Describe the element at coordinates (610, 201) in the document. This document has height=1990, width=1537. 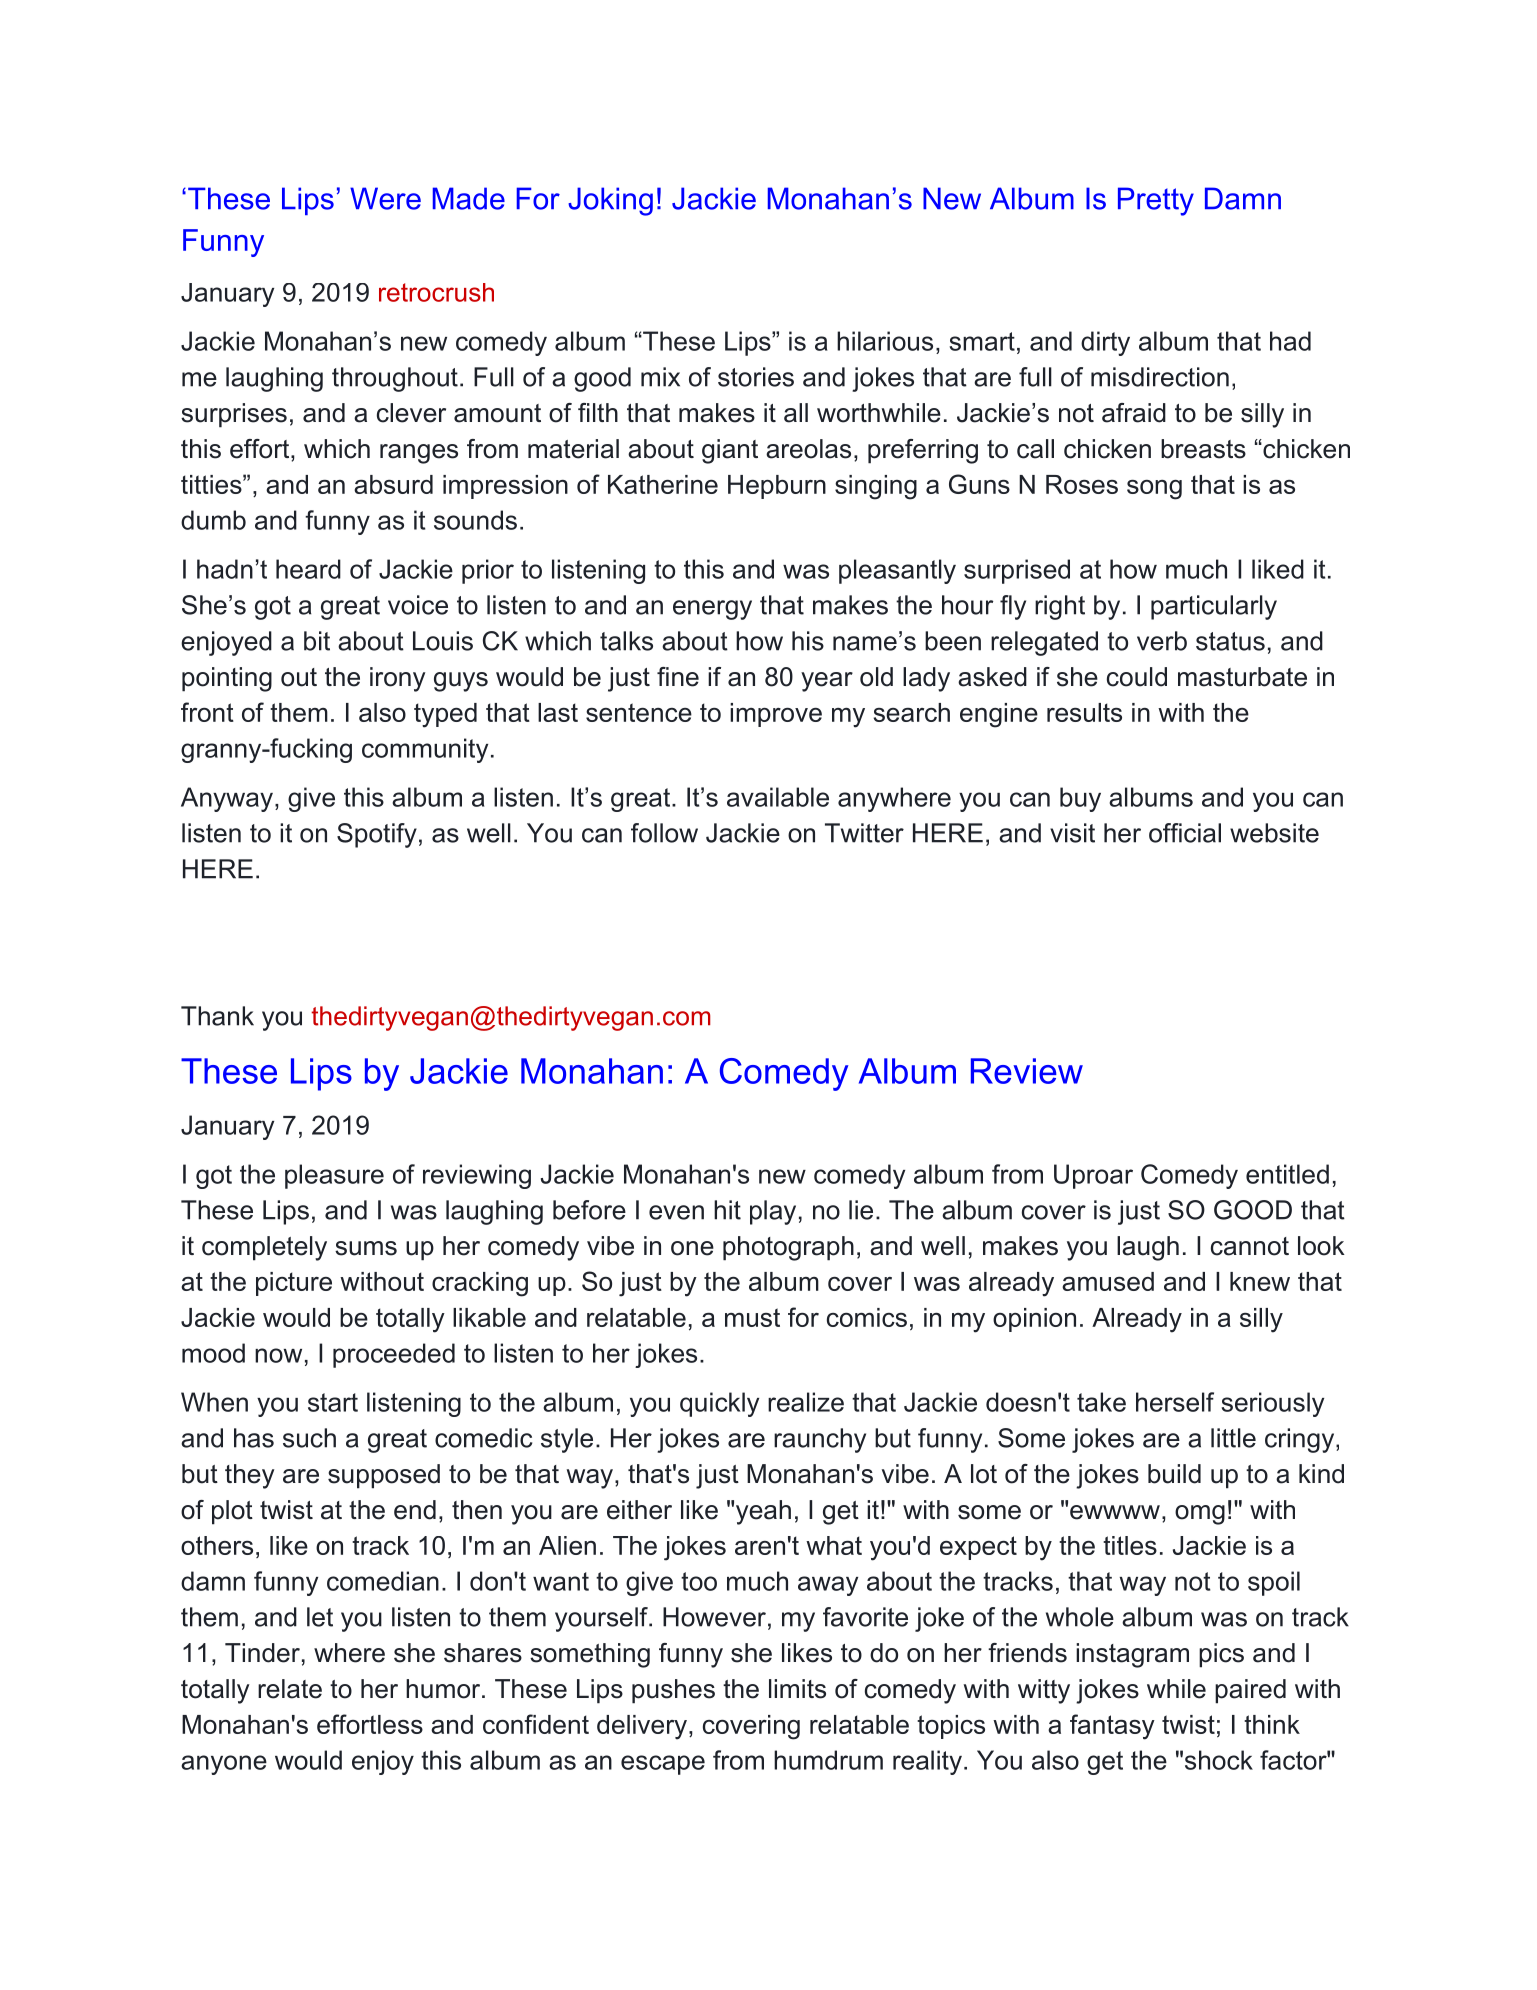
I see `Joking` at that location.
